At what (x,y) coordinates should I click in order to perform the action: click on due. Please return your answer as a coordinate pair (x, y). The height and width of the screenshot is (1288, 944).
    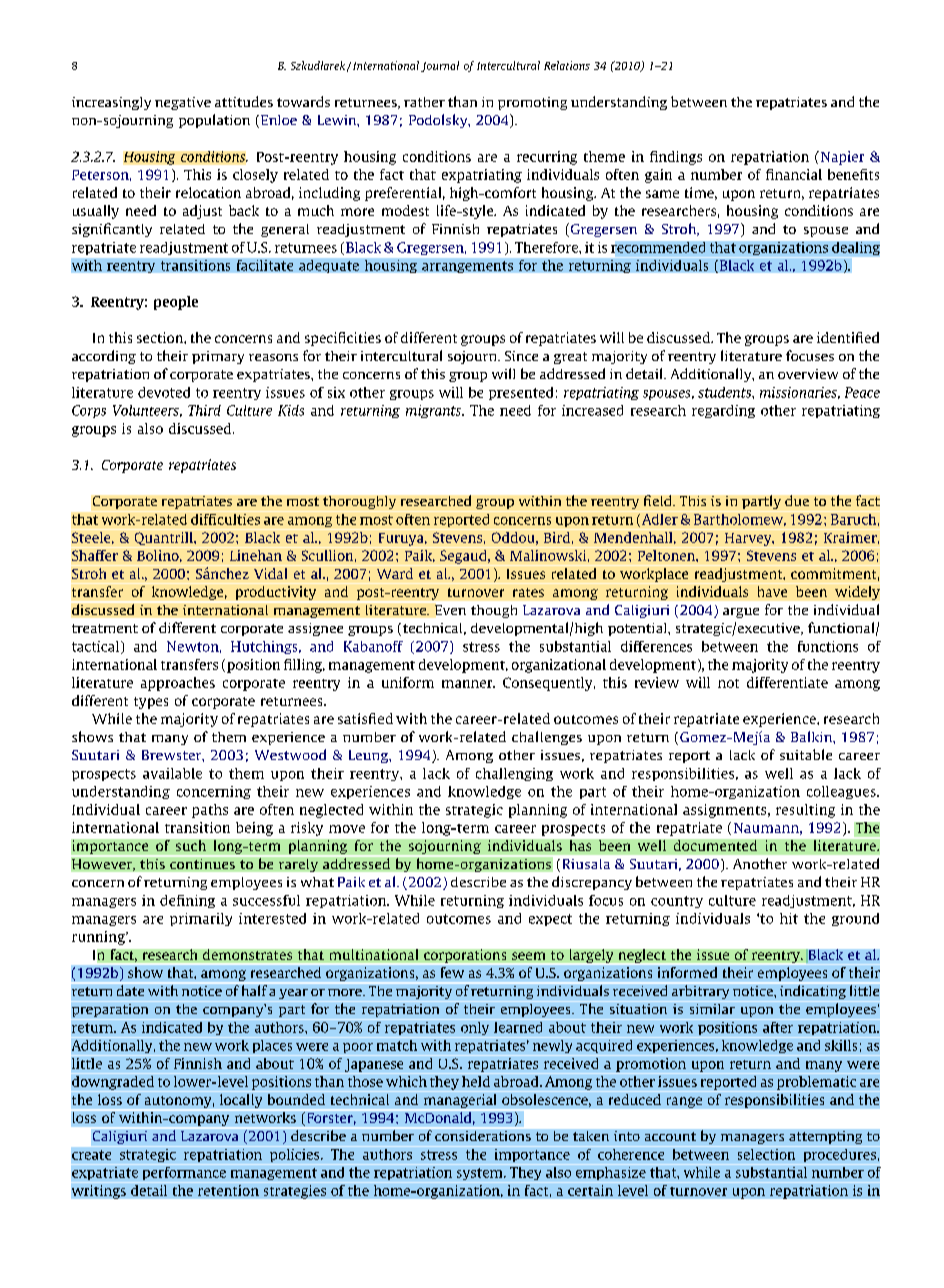
    Looking at the image, I should click on (797, 500).
